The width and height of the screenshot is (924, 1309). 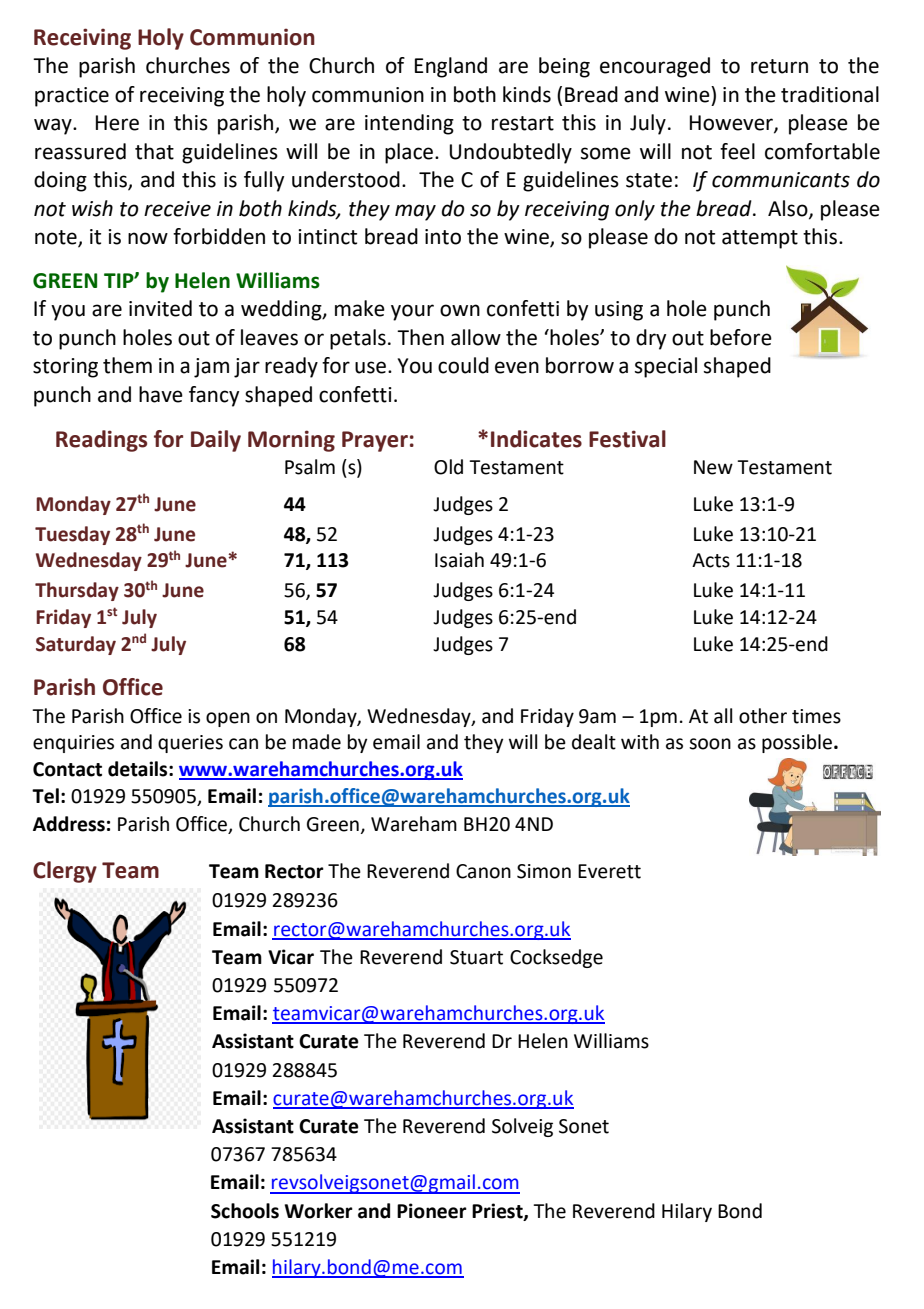 What do you see at coordinates (117, 123) in the screenshot?
I see `Here` at bounding box center [117, 123].
